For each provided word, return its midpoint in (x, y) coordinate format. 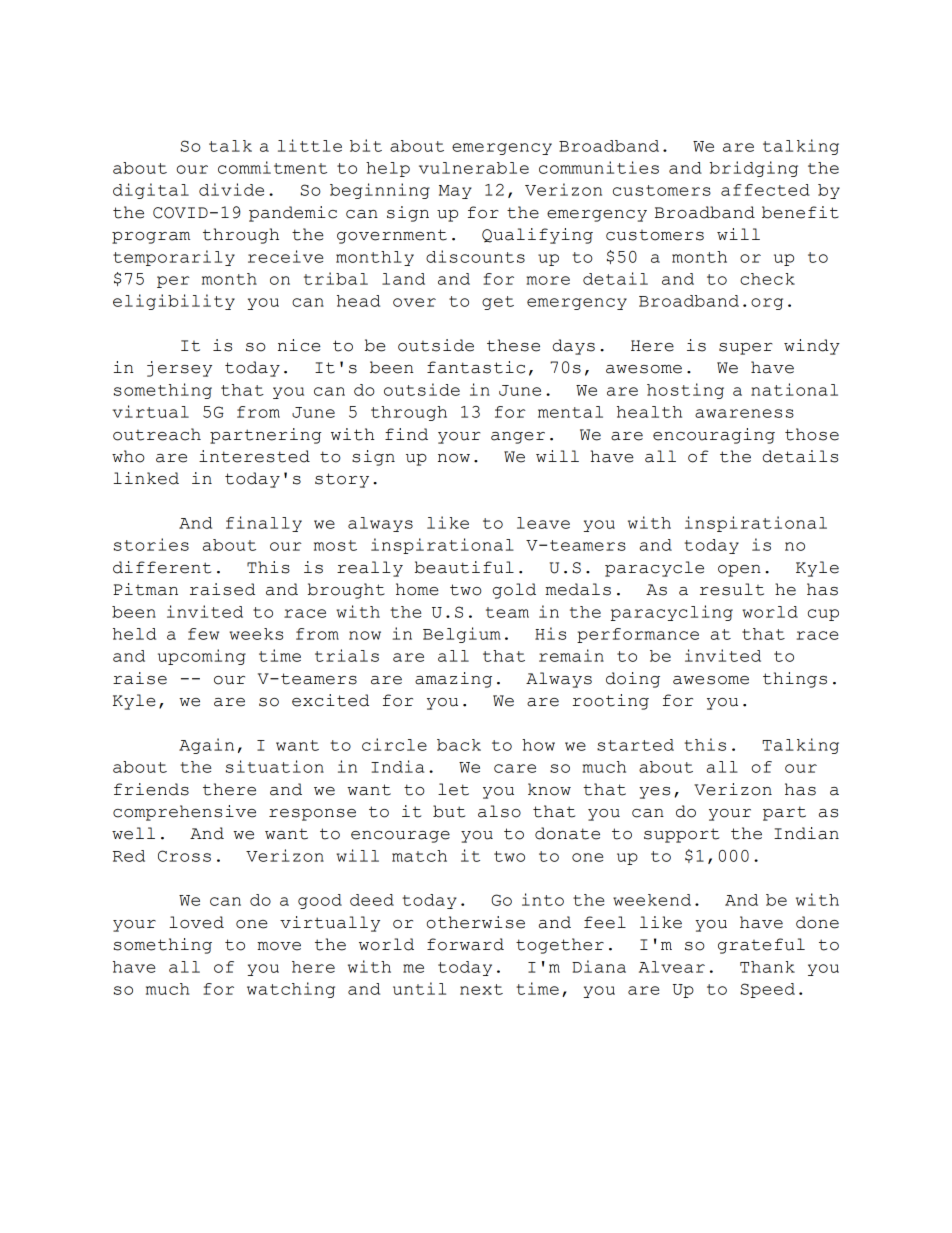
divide (231, 189)
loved (196, 922)
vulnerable (474, 168)
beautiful (464, 567)
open (739, 571)
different (162, 567)
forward (465, 944)
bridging (754, 169)
